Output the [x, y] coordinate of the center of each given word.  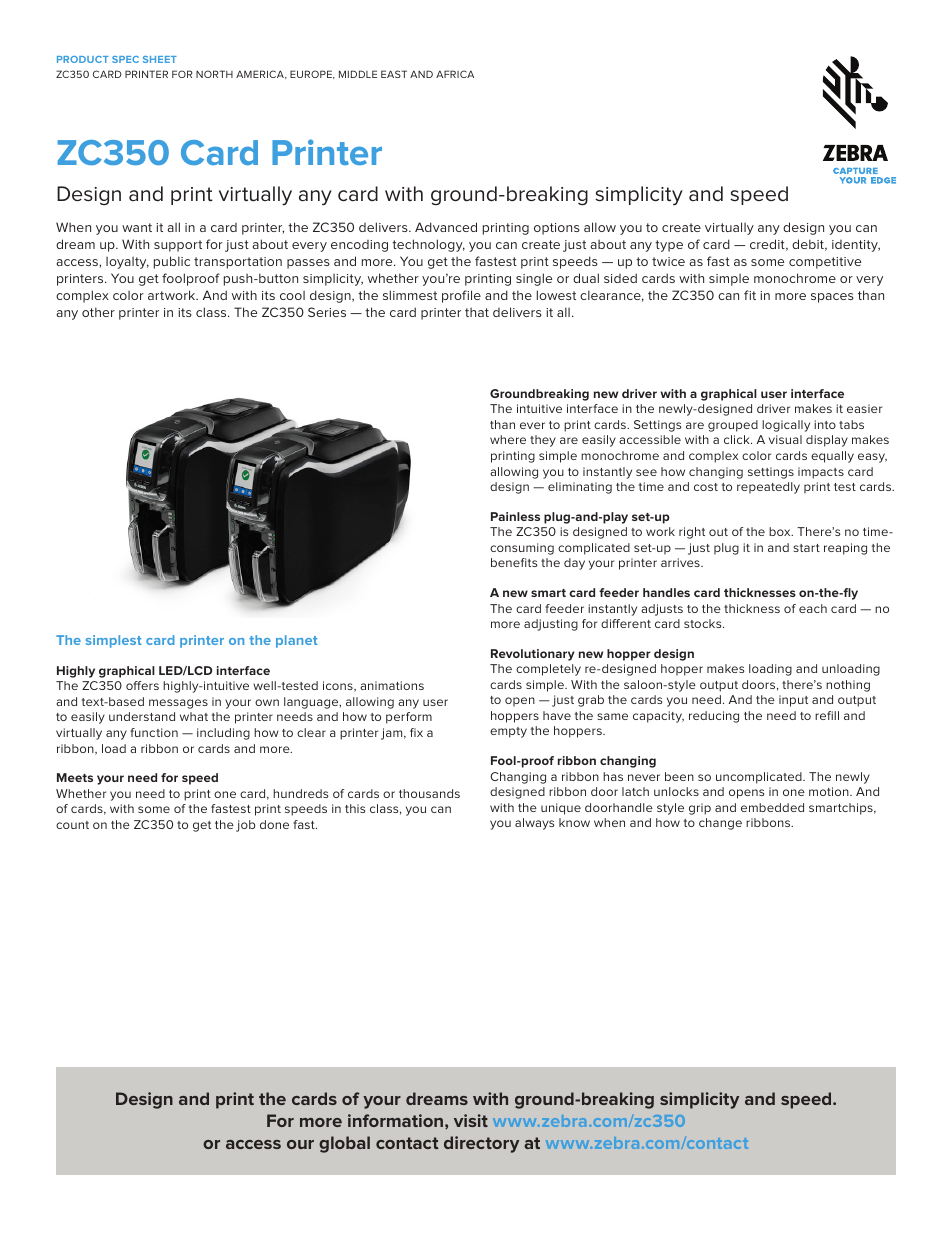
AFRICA [455, 74]
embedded [772, 807]
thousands [429, 793]
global [344, 1144]
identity [856, 246]
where [508, 439]
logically [786, 426]
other [98, 312]
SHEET [160, 59]
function [154, 732]
